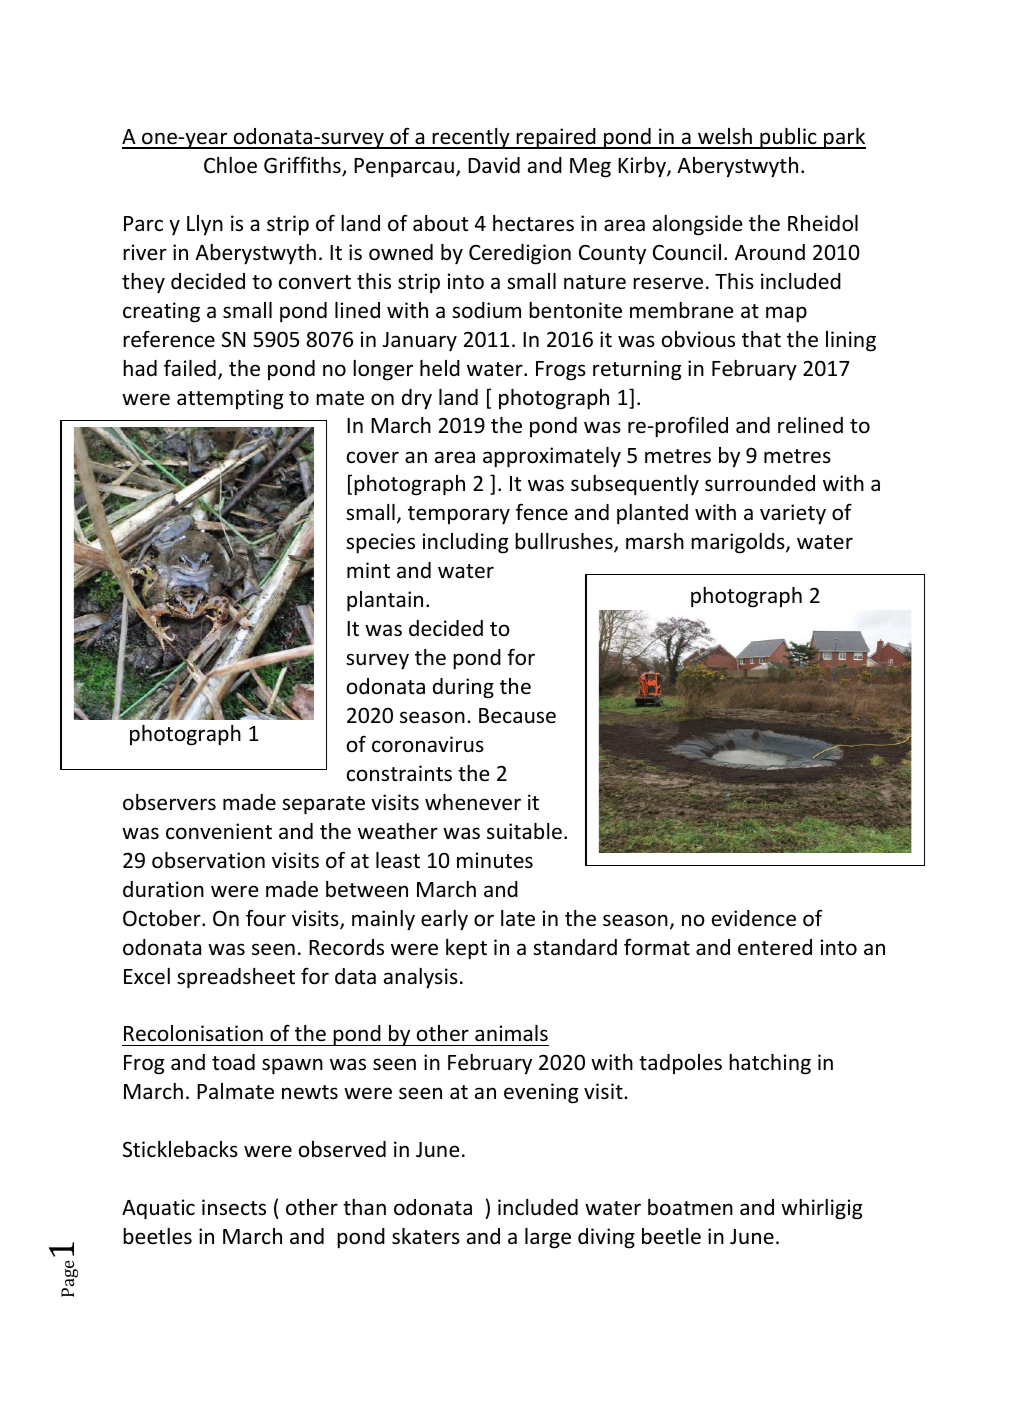 The width and height of the image is (1009, 1426). What do you see at coordinates (230, 399) in the image?
I see `attempting` at bounding box center [230, 399].
